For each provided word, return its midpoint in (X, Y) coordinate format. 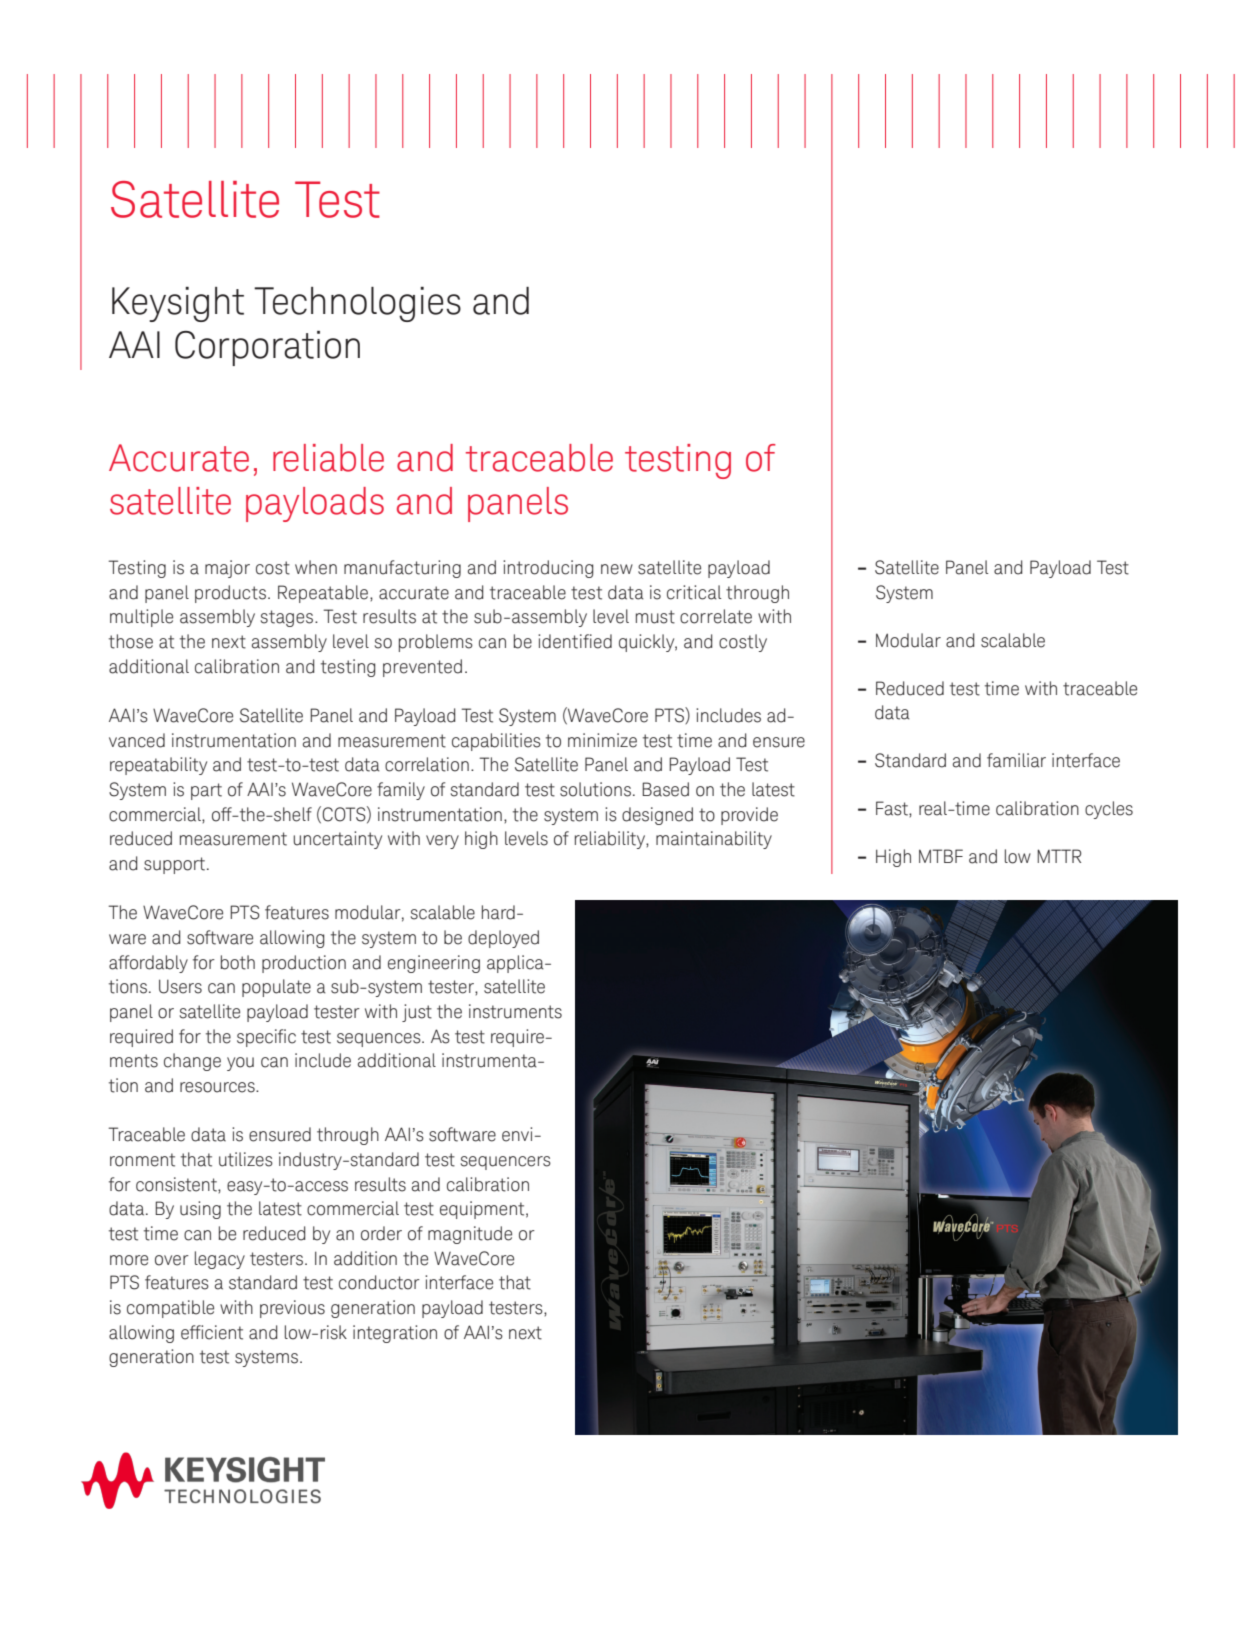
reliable (328, 458)
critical (694, 592)
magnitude (470, 1235)
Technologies (357, 304)
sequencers (506, 1163)
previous (292, 1309)
